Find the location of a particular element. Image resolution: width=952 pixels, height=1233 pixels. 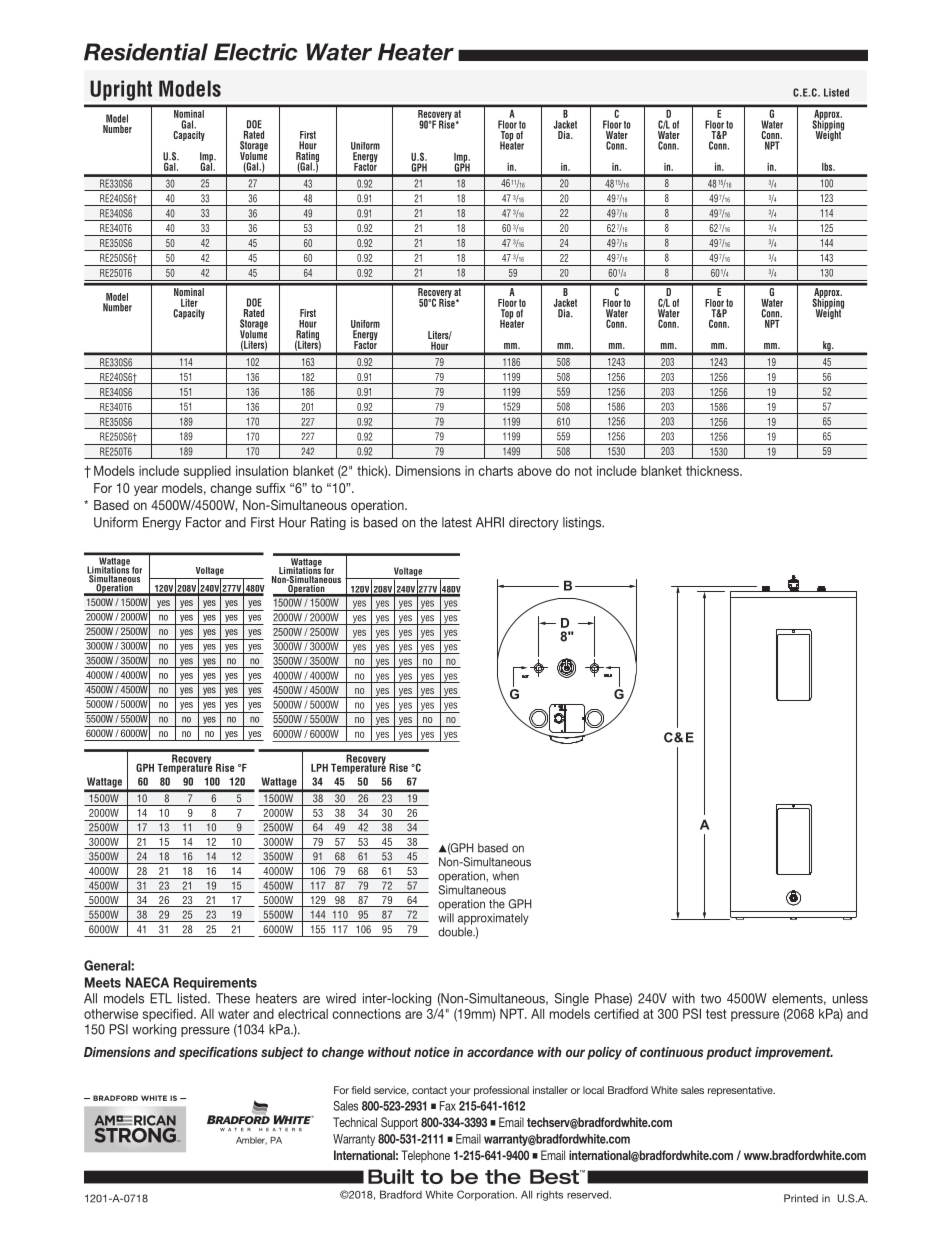

two is located at coordinates (711, 999).
